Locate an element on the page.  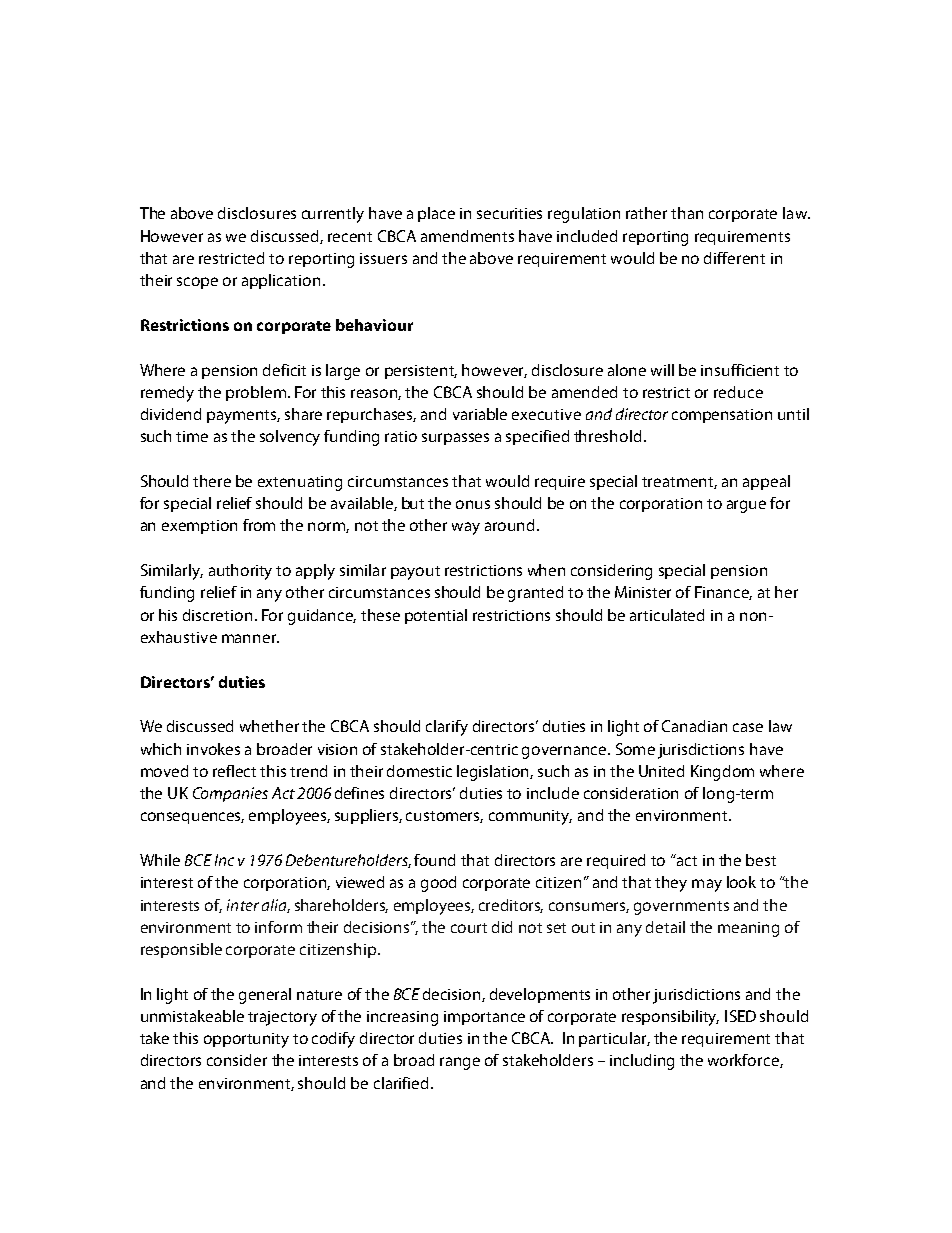
discretion is located at coordinates (217, 615).
